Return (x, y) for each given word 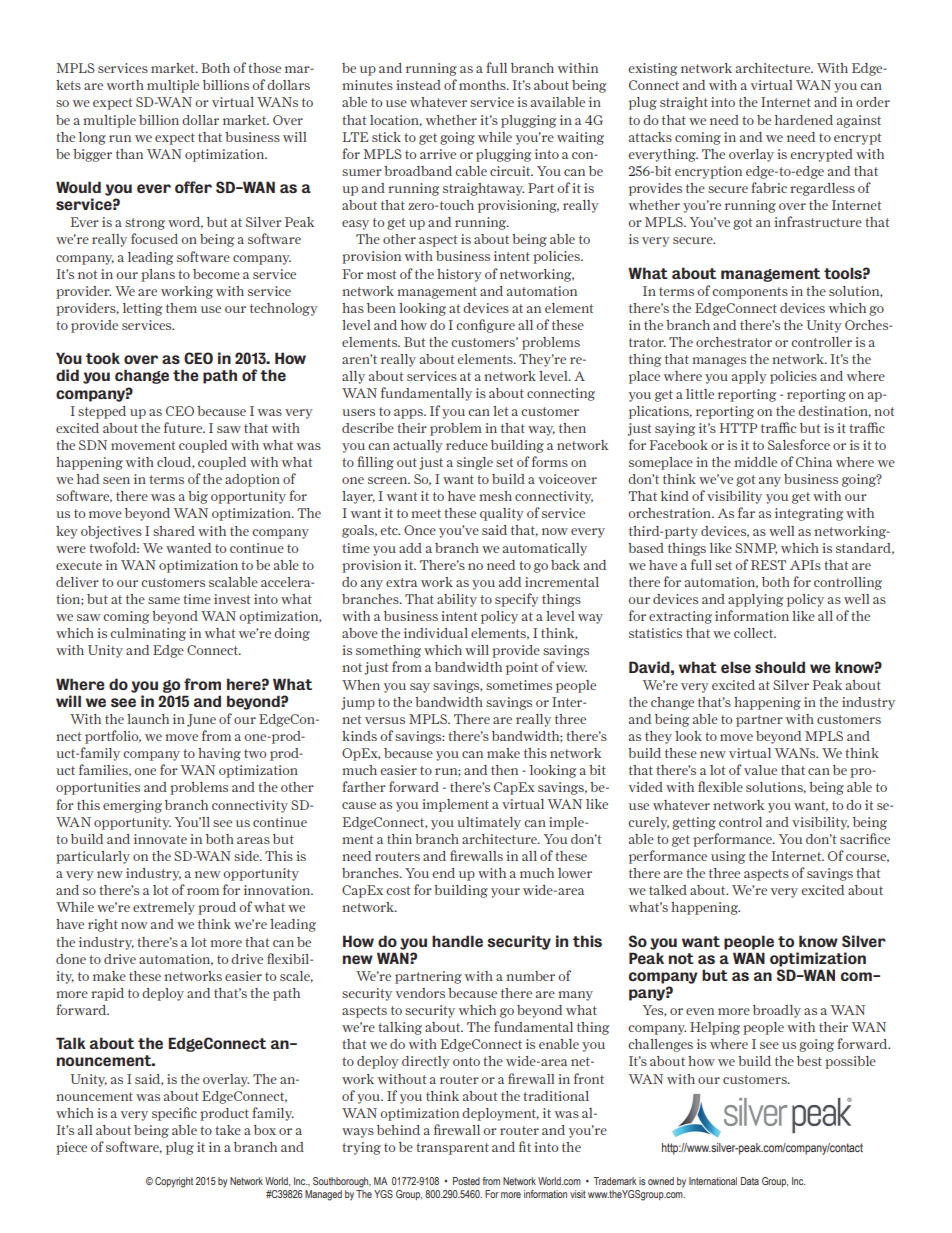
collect (755, 633)
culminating (148, 634)
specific (174, 1114)
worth (125, 85)
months (483, 85)
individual (436, 633)
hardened (804, 120)
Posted (466, 1181)
